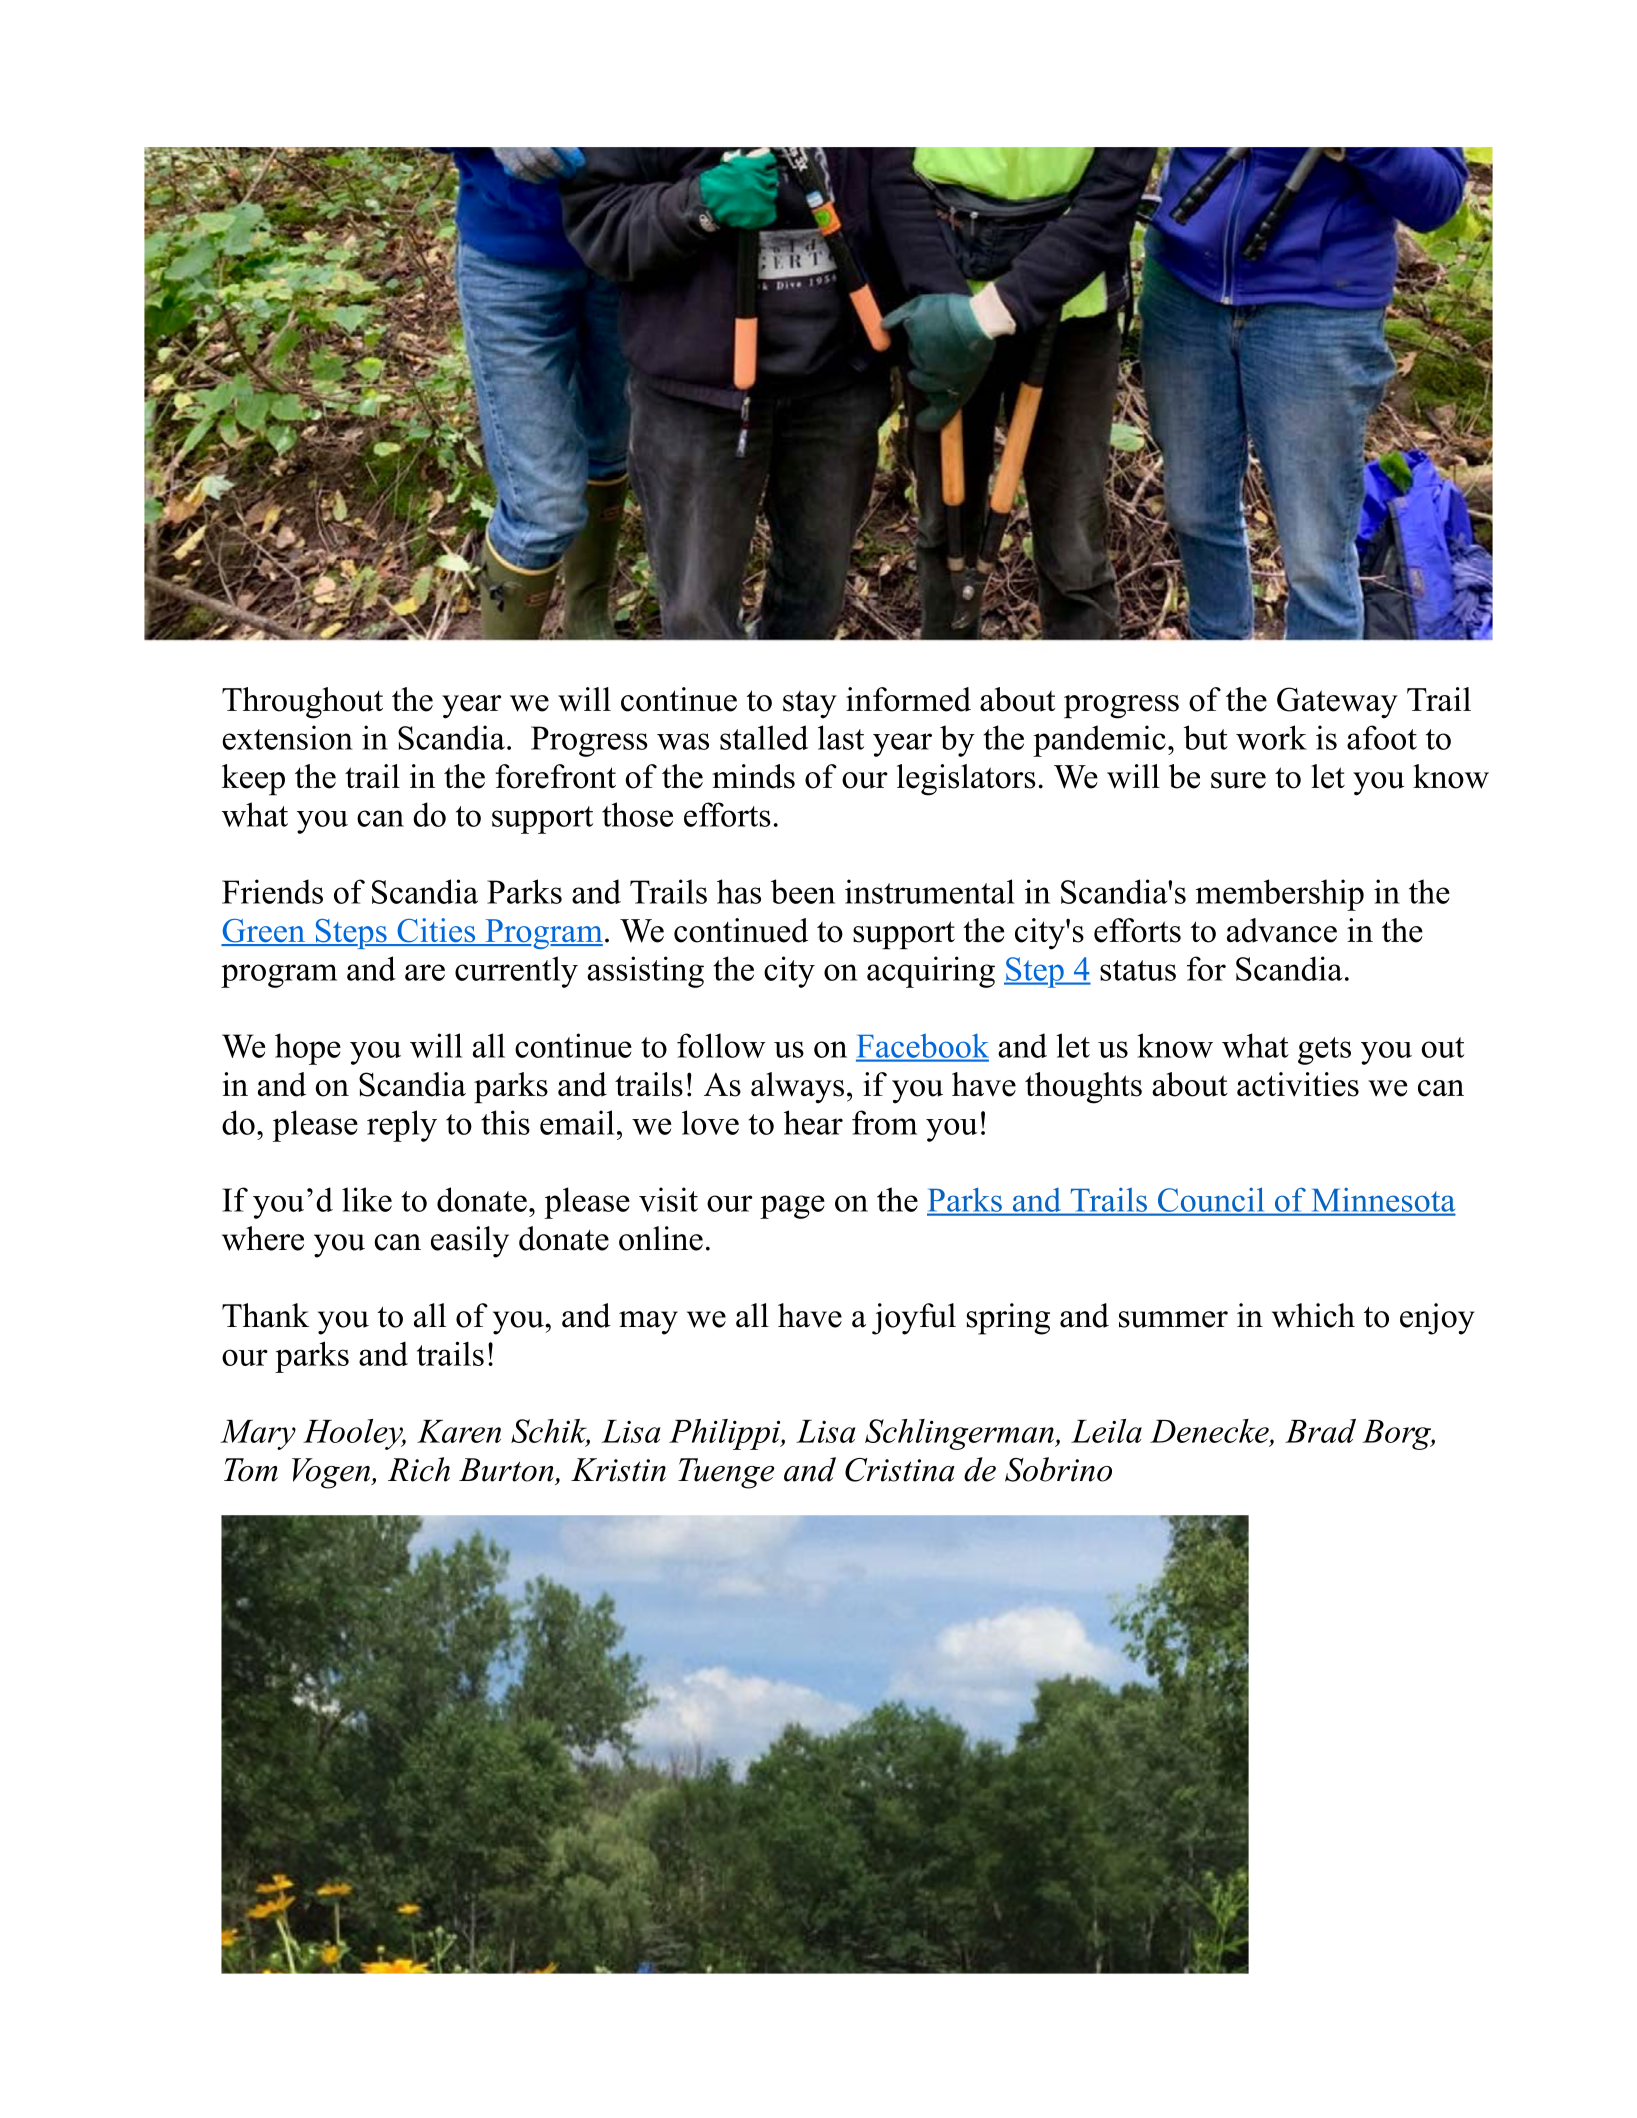 The height and width of the screenshot is (2118, 1637). What do you see at coordinates (1324, 1051) in the screenshot?
I see `gets` at bounding box center [1324, 1051].
